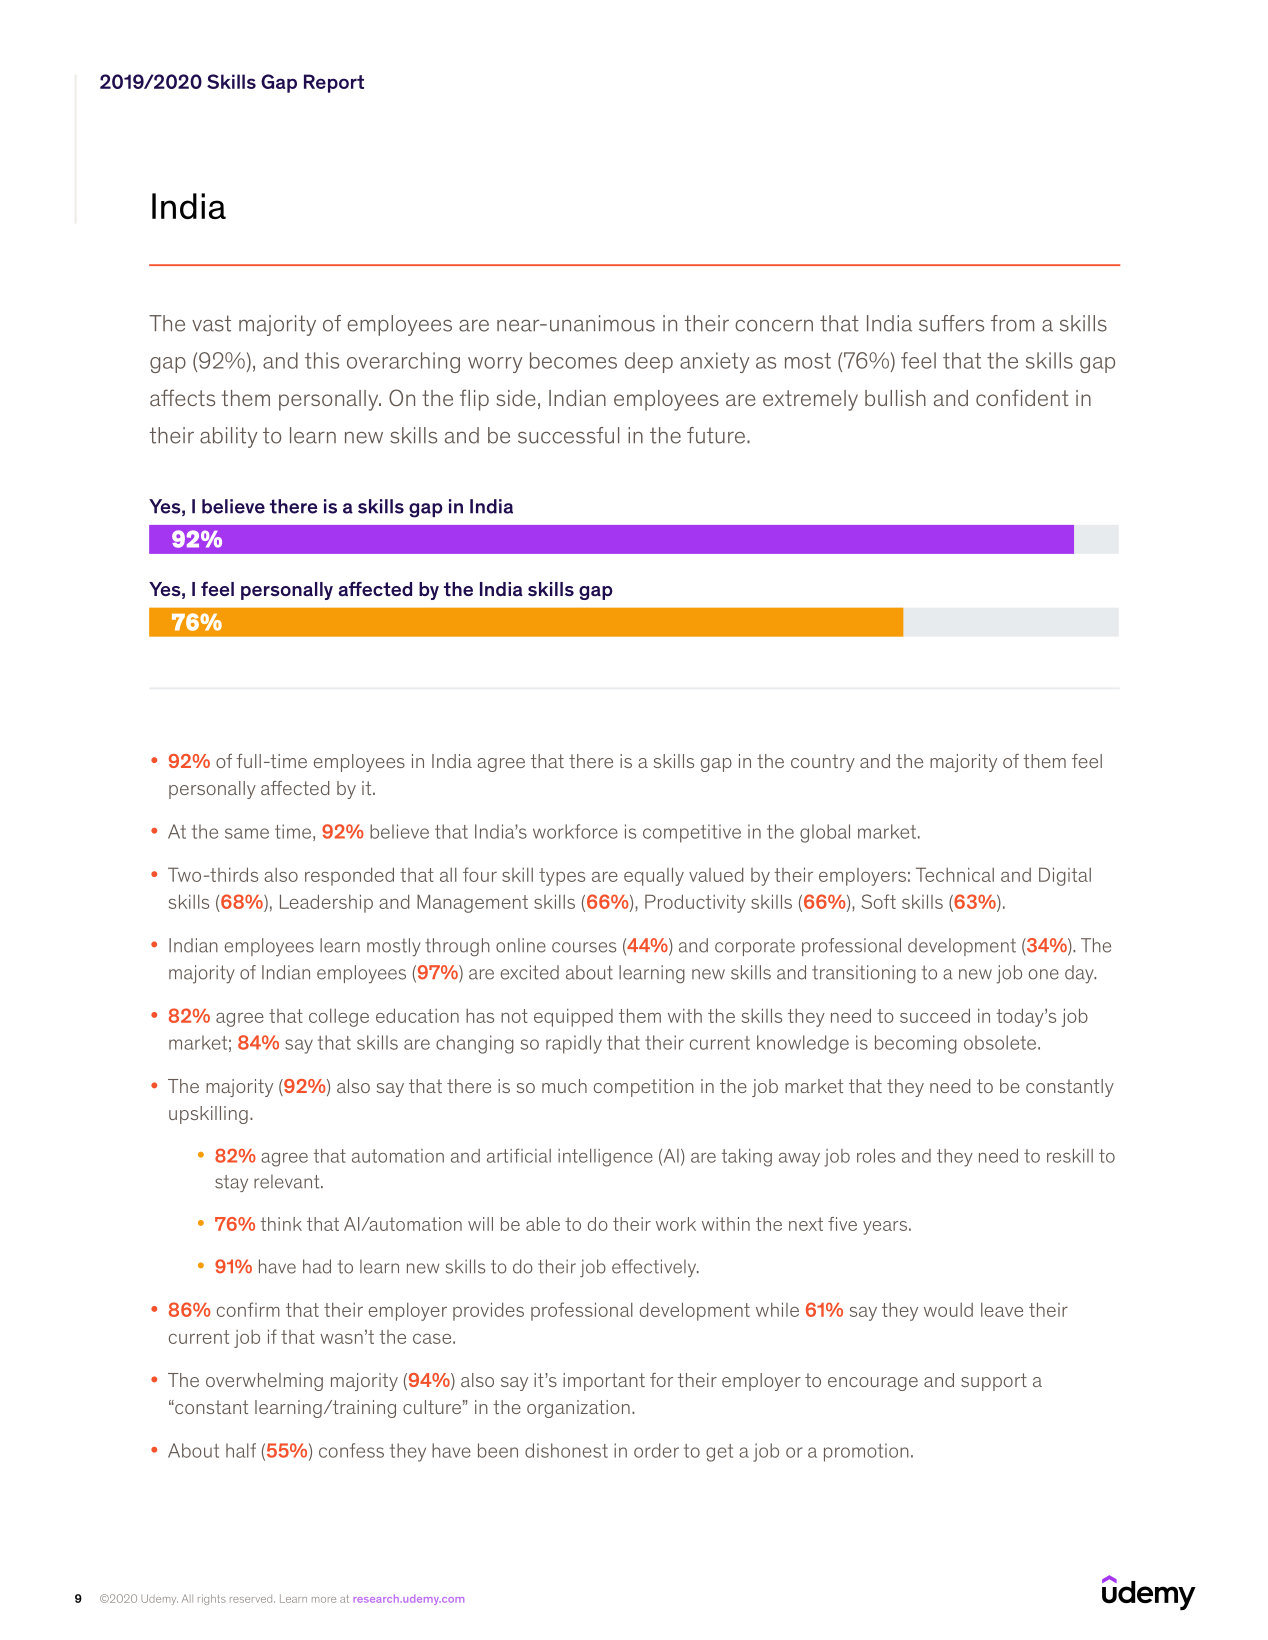 The image size is (1268, 1640). I want to click on more, so click(324, 1600).
